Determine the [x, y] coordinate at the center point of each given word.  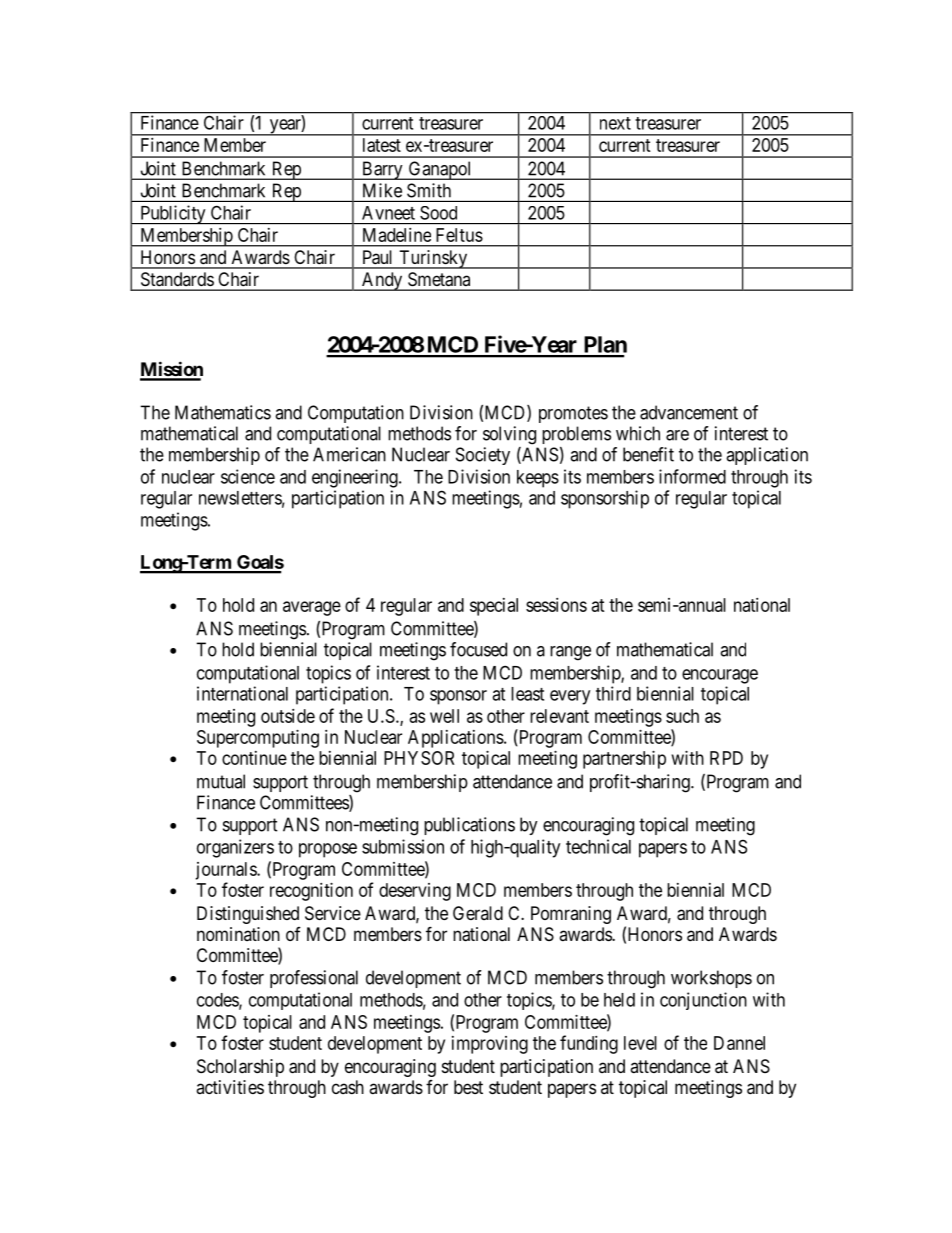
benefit [648, 454]
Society [483, 456]
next [615, 123]
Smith [429, 190]
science [248, 476]
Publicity [173, 214]
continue [254, 758]
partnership [624, 760]
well [444, 716]
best [468, 1087]
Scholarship [240, 1068]
